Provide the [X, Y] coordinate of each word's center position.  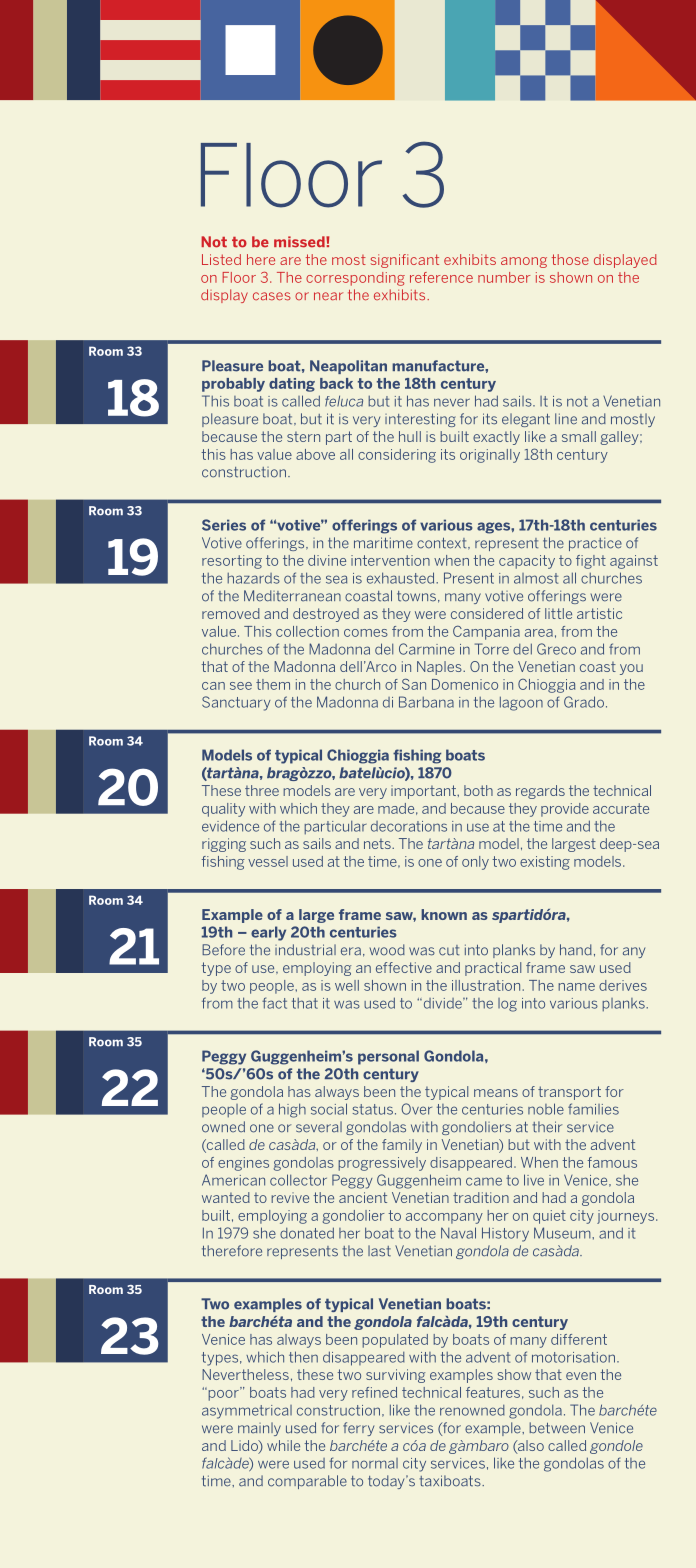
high [292, 1110]
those [570, 259]
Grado [584, 702]
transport [569, 1093]
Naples [440, 668]
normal [375, 1463]
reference [441, 277]
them [273, 684]
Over [417, 1109]
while [283, 1445]
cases [272, 296]
